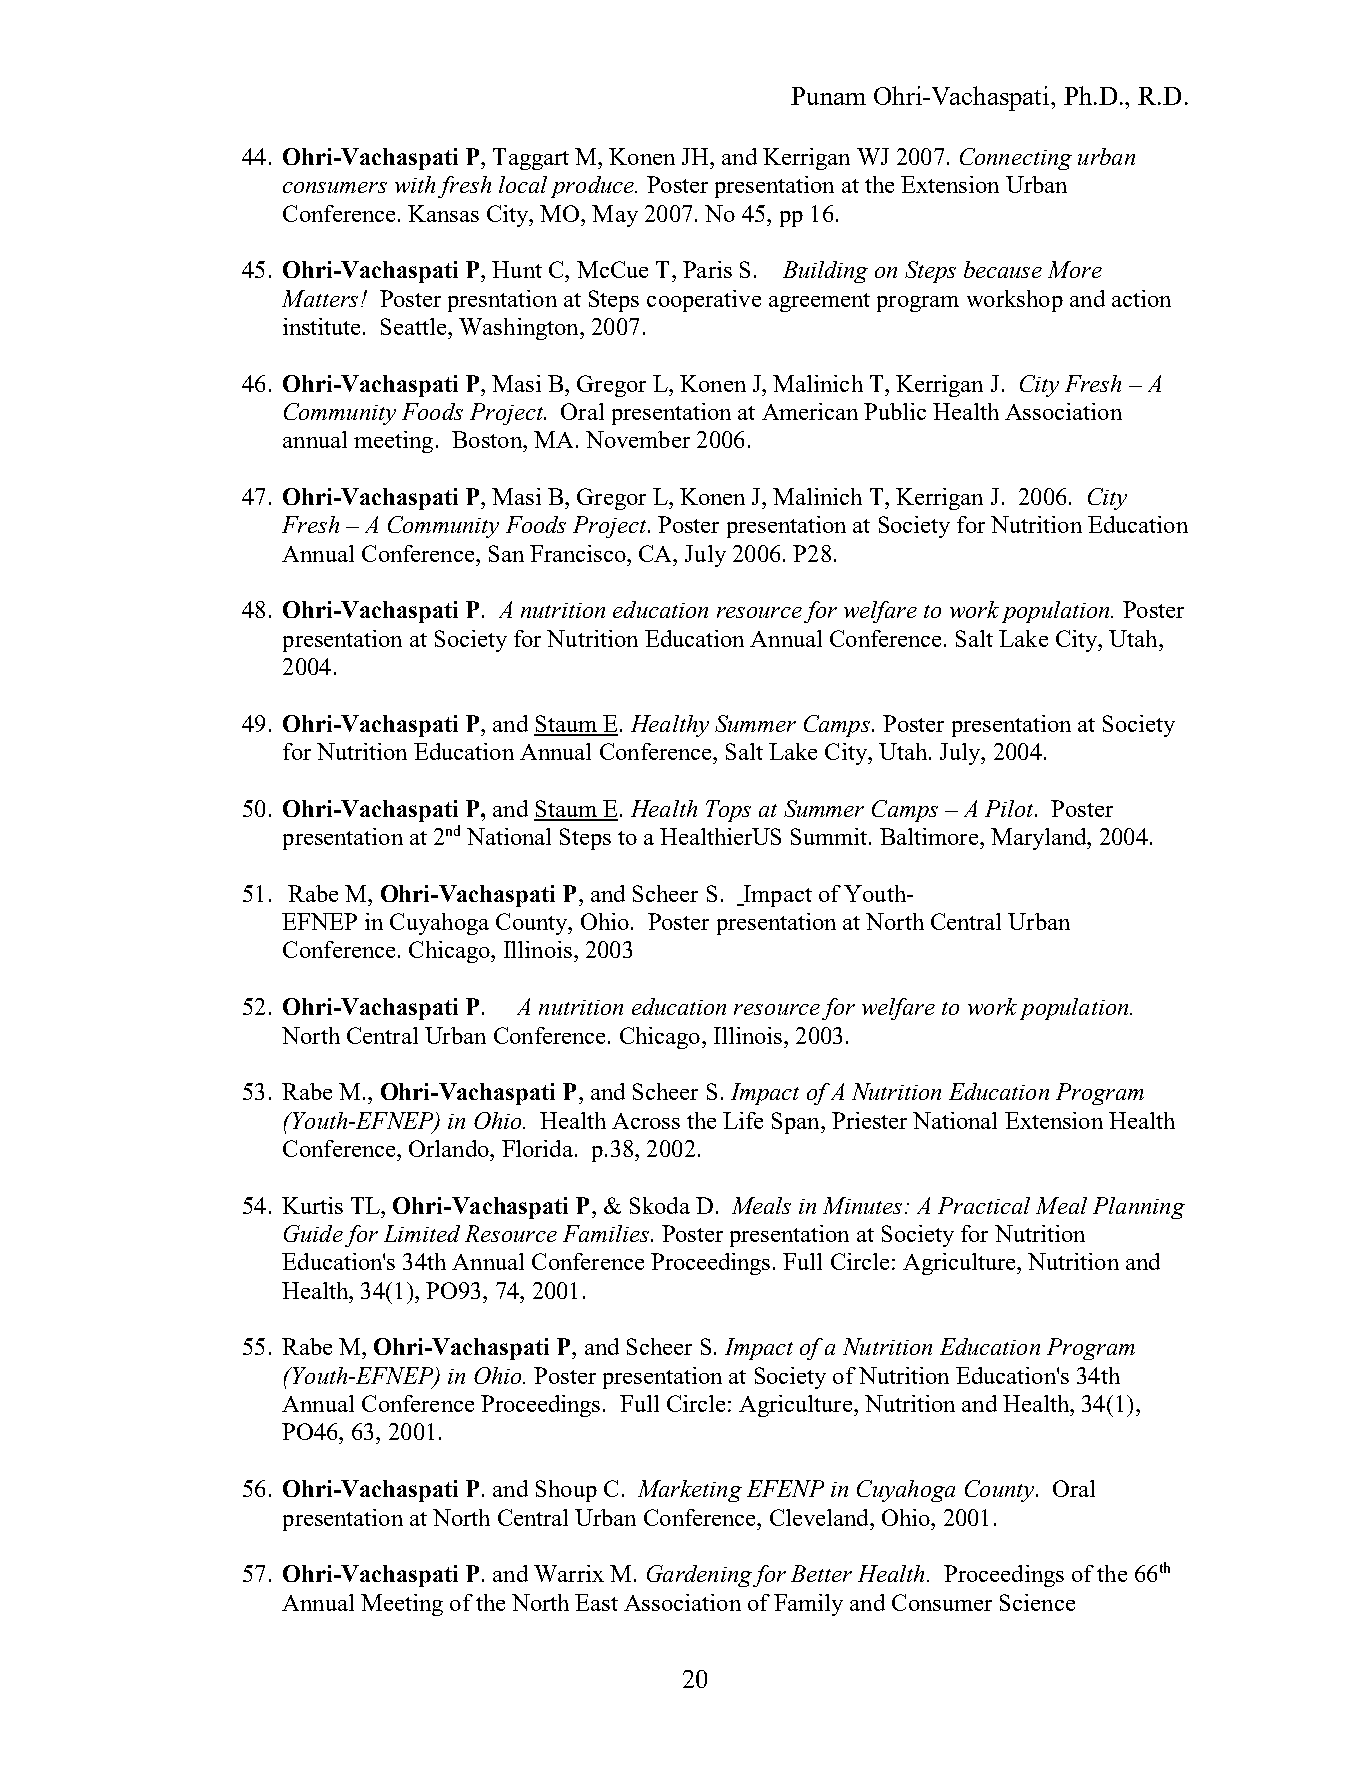  What do you see at coordinates (707, 269) in the screenshot?
I see `Paris` at bounding box center [707, 269].
